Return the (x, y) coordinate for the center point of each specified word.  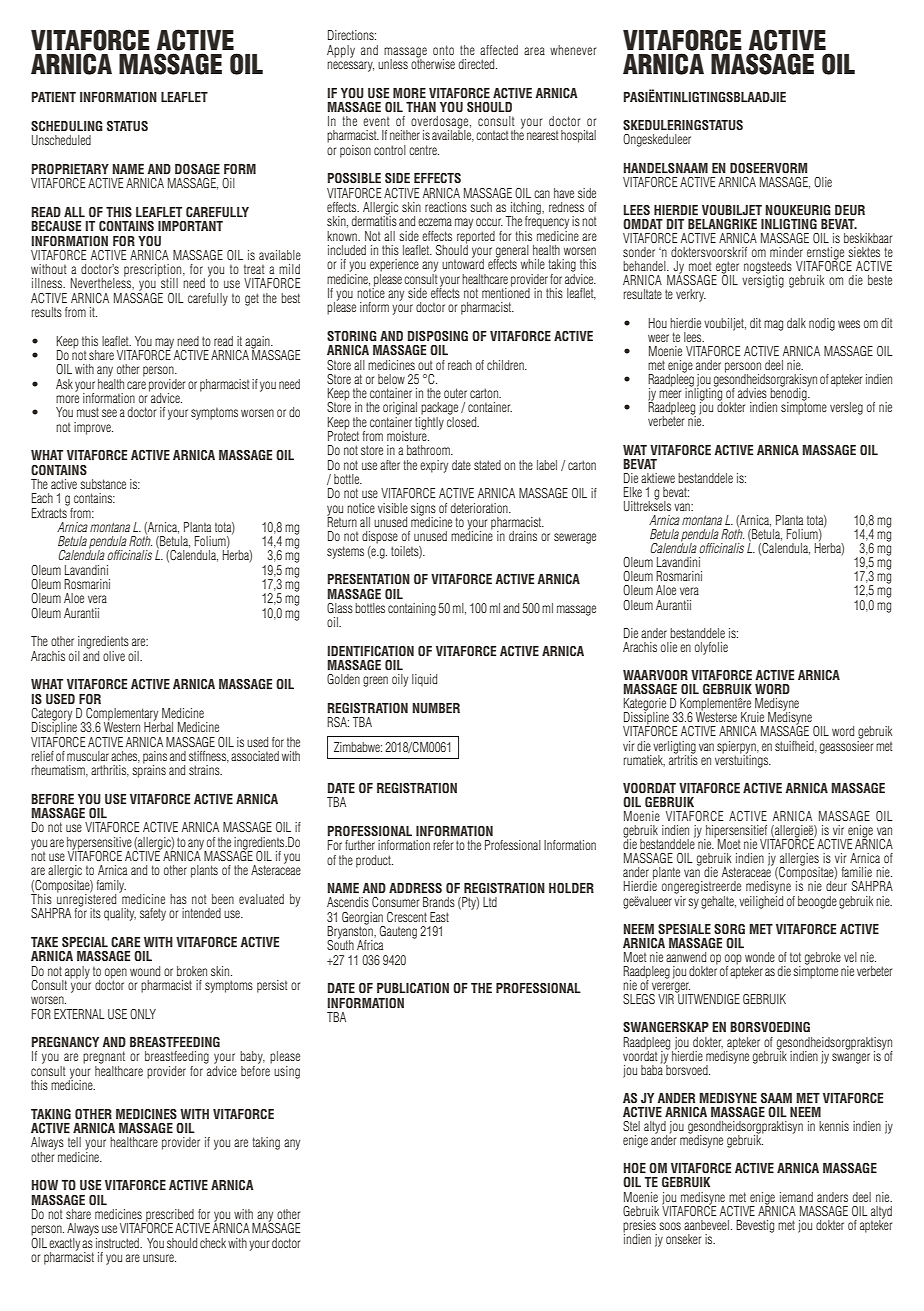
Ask (64, 384)
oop (734, 960)
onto (443, 50)
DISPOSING (438, 336)
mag (773, 325)
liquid (424, 680)
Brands (439, 902)
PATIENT (54, 97)
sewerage (575, 538)
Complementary (122, 715)
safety (153, 914)
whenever (573, 50)
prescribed (169, 1216)
